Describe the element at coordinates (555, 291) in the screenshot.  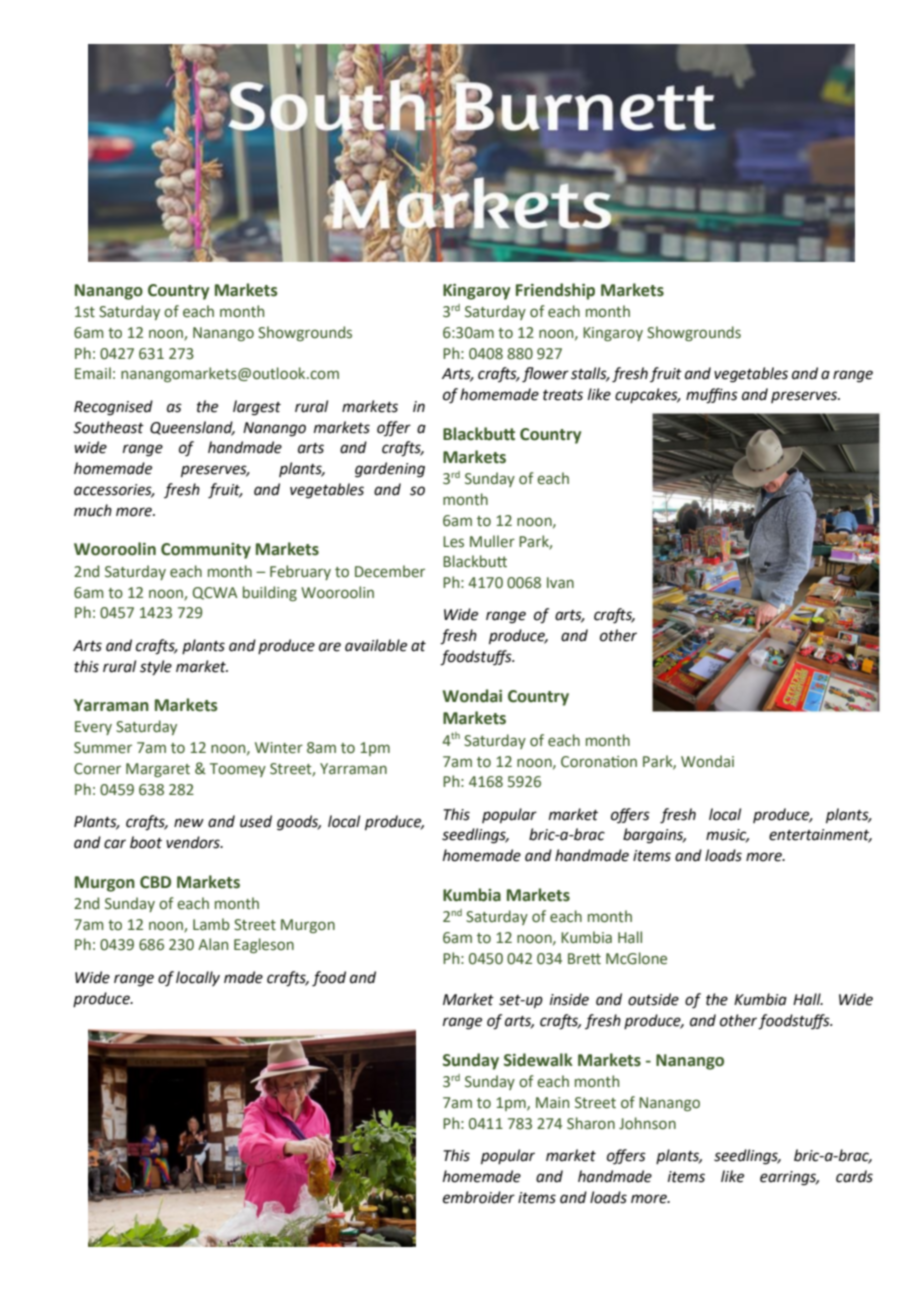
I see `Friendship` at that location.
